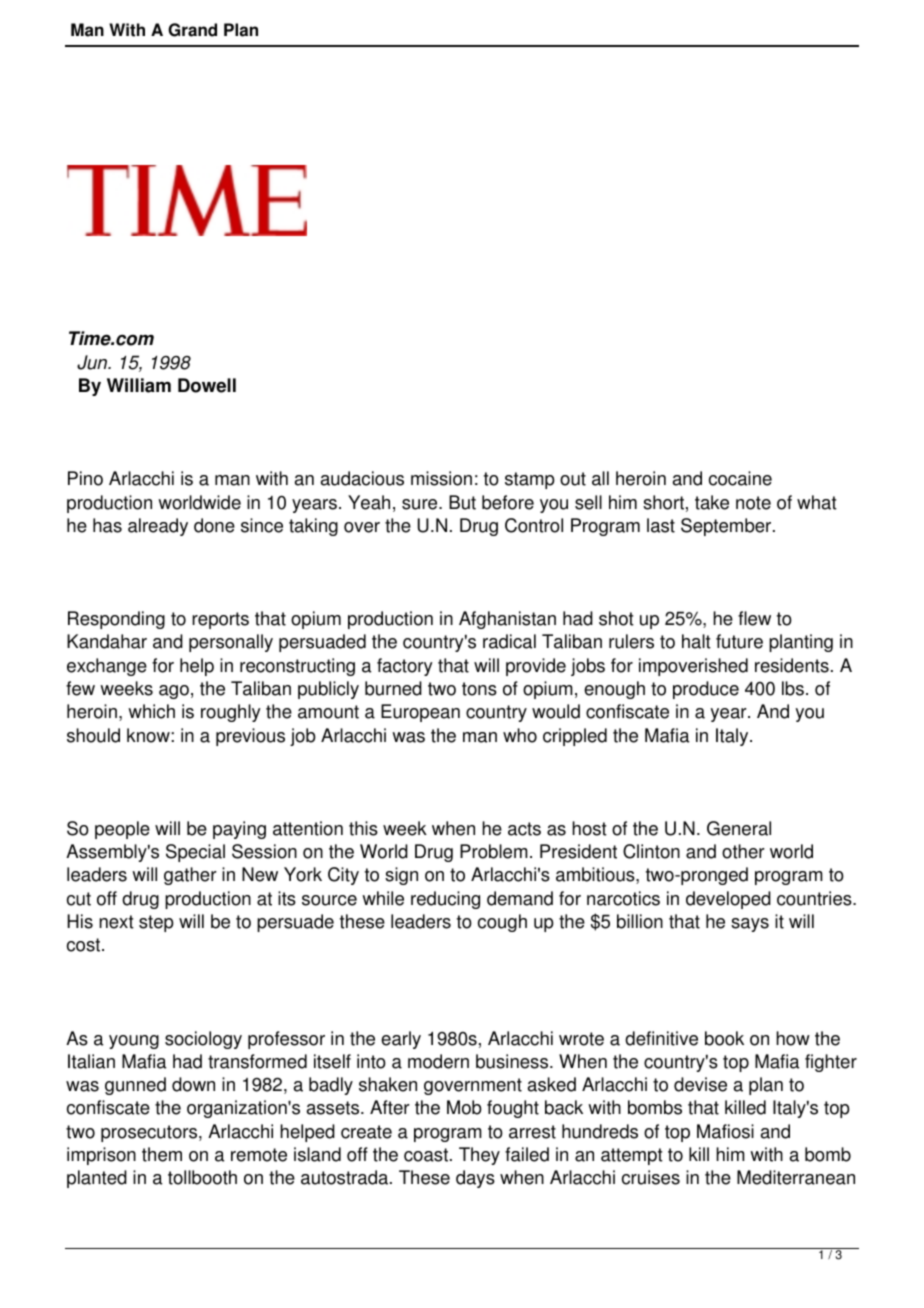 The height and width of the document is (1308, 924). I want to click on note, so click(753, 503).
